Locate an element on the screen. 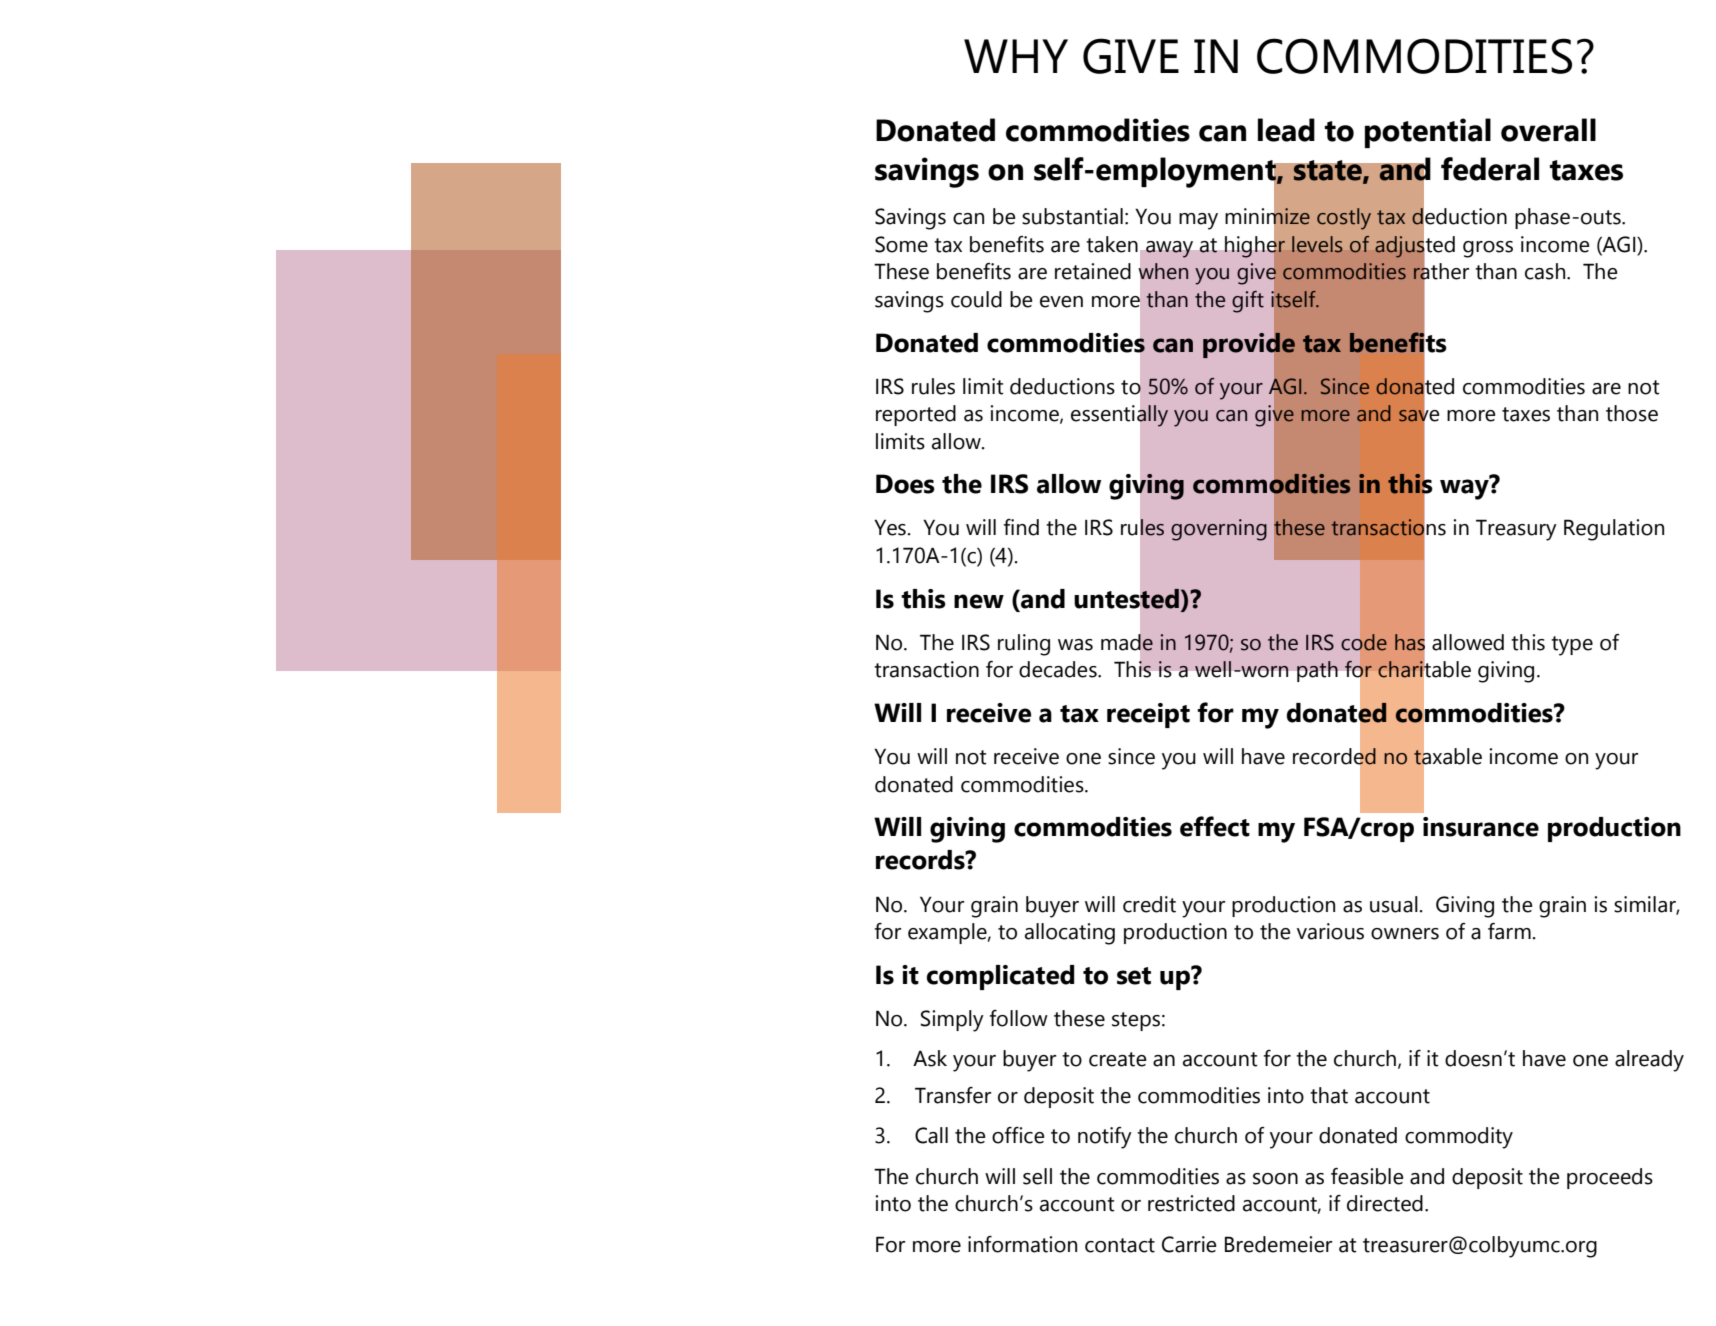 Image resolution: width=1716 pixels, height=1326 pixels. lead is located at coordinates (1286, 130).
